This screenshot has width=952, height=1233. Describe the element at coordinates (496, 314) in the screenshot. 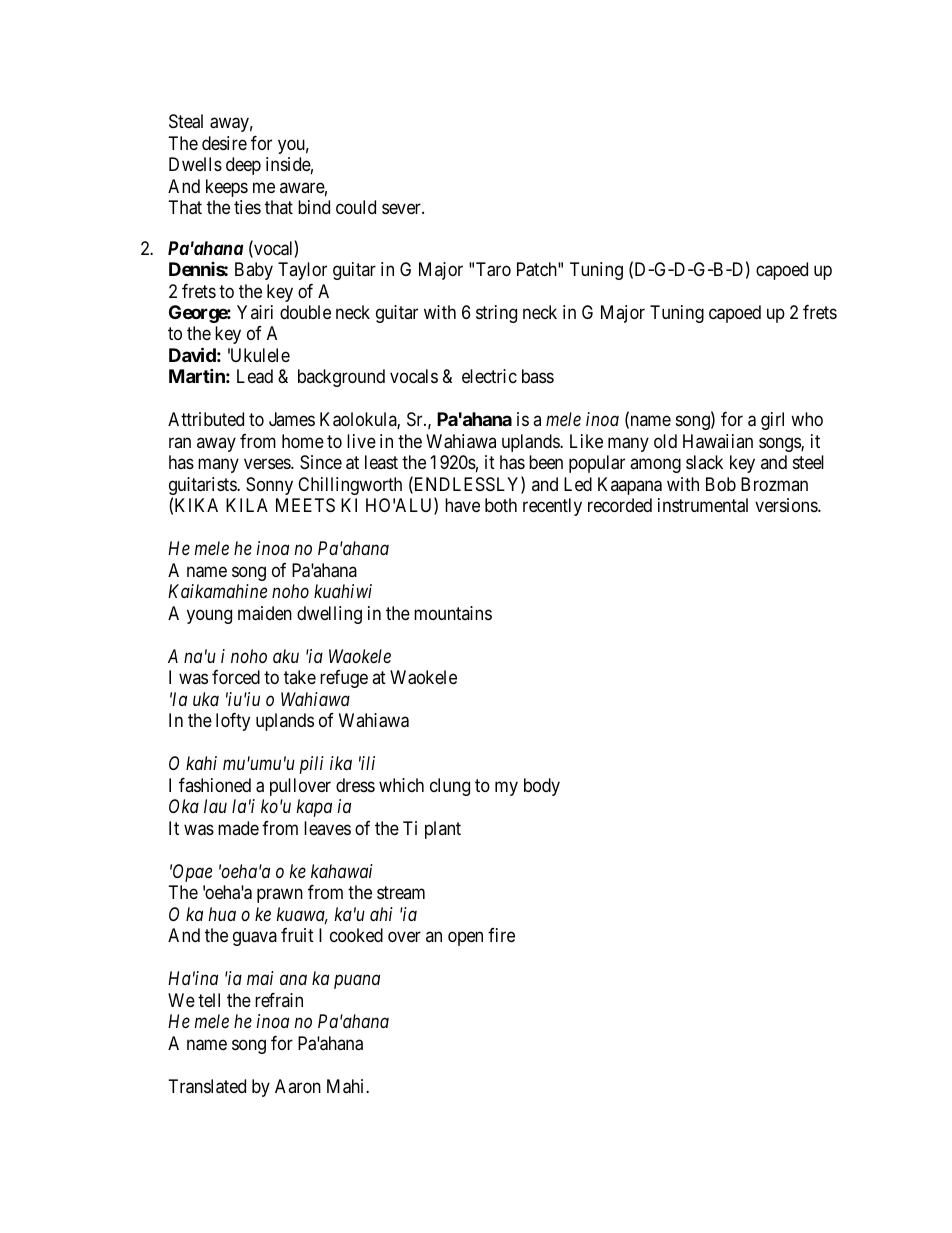

I see `string` at that location.
